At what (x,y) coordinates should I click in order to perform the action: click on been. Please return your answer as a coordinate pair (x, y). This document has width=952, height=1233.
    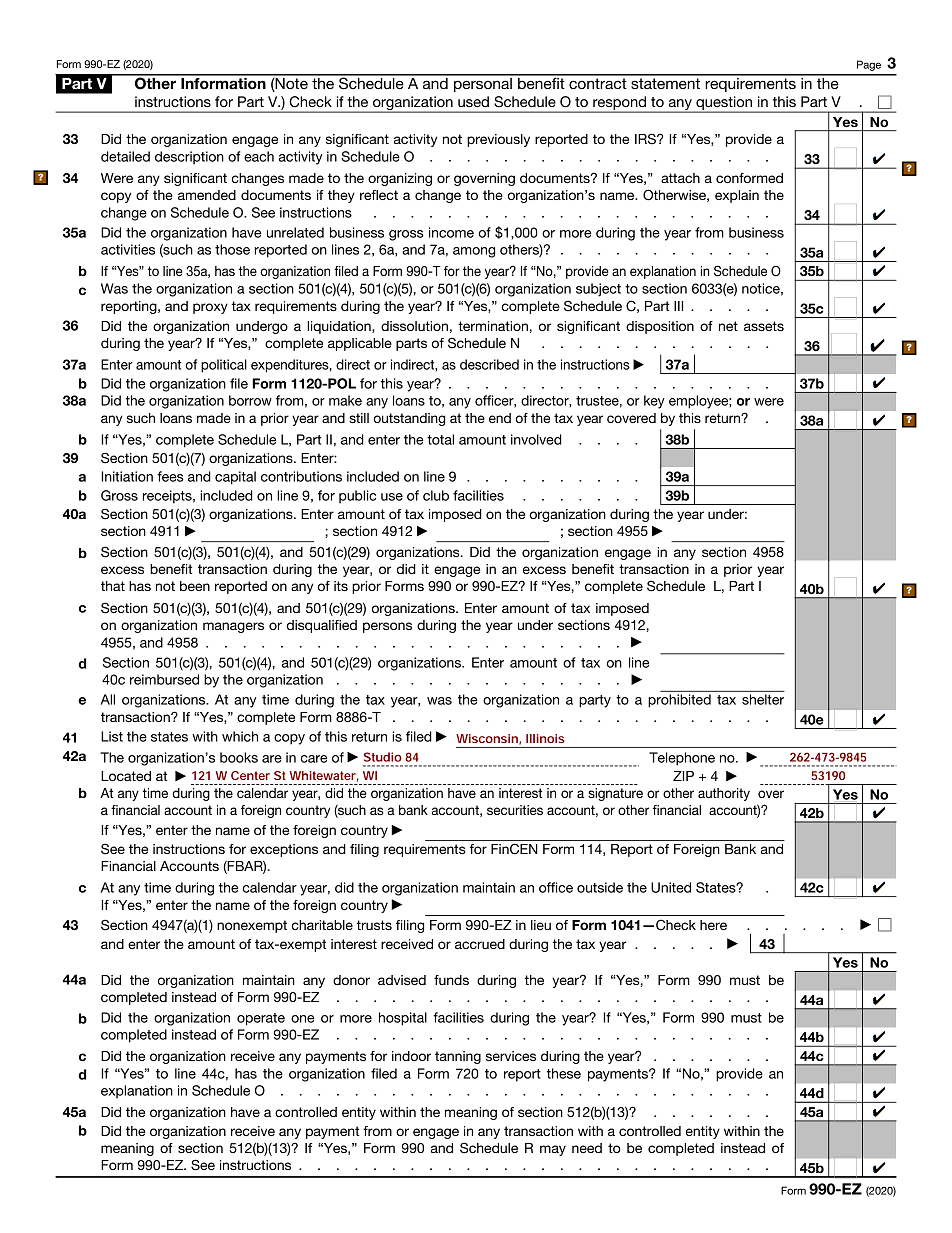
    Looking at the image, I should click on (195, 586).
